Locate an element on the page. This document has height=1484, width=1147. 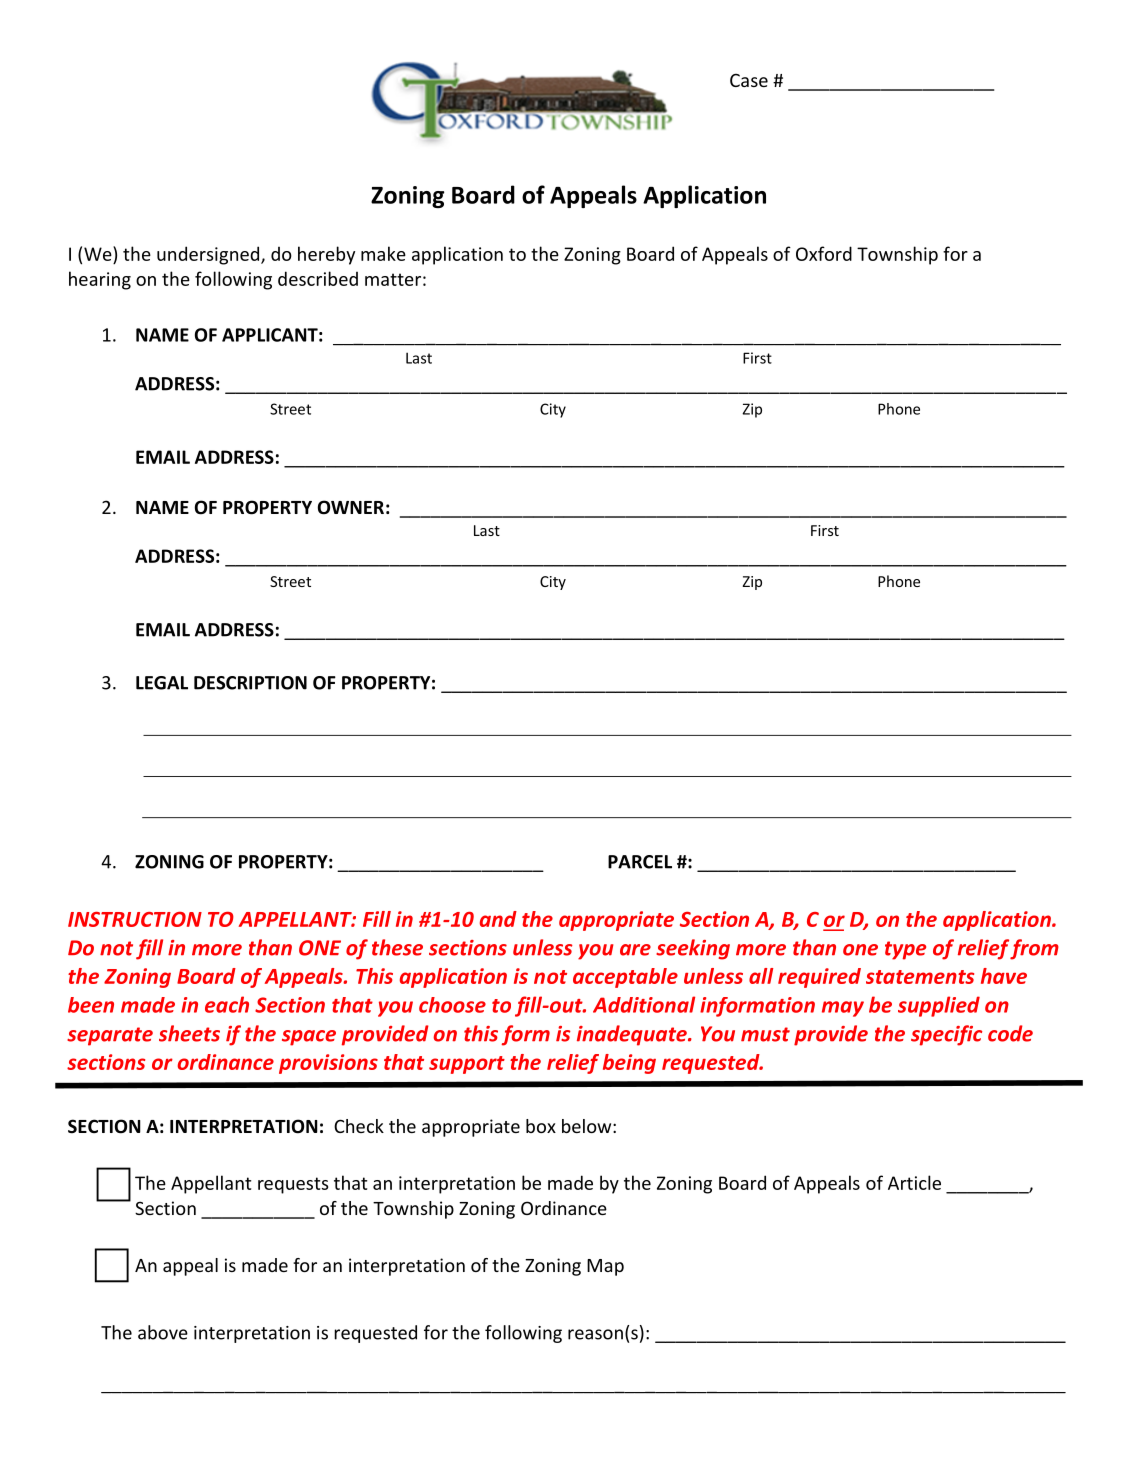
DESCRIPTION is located at coordinates (250, 683).
